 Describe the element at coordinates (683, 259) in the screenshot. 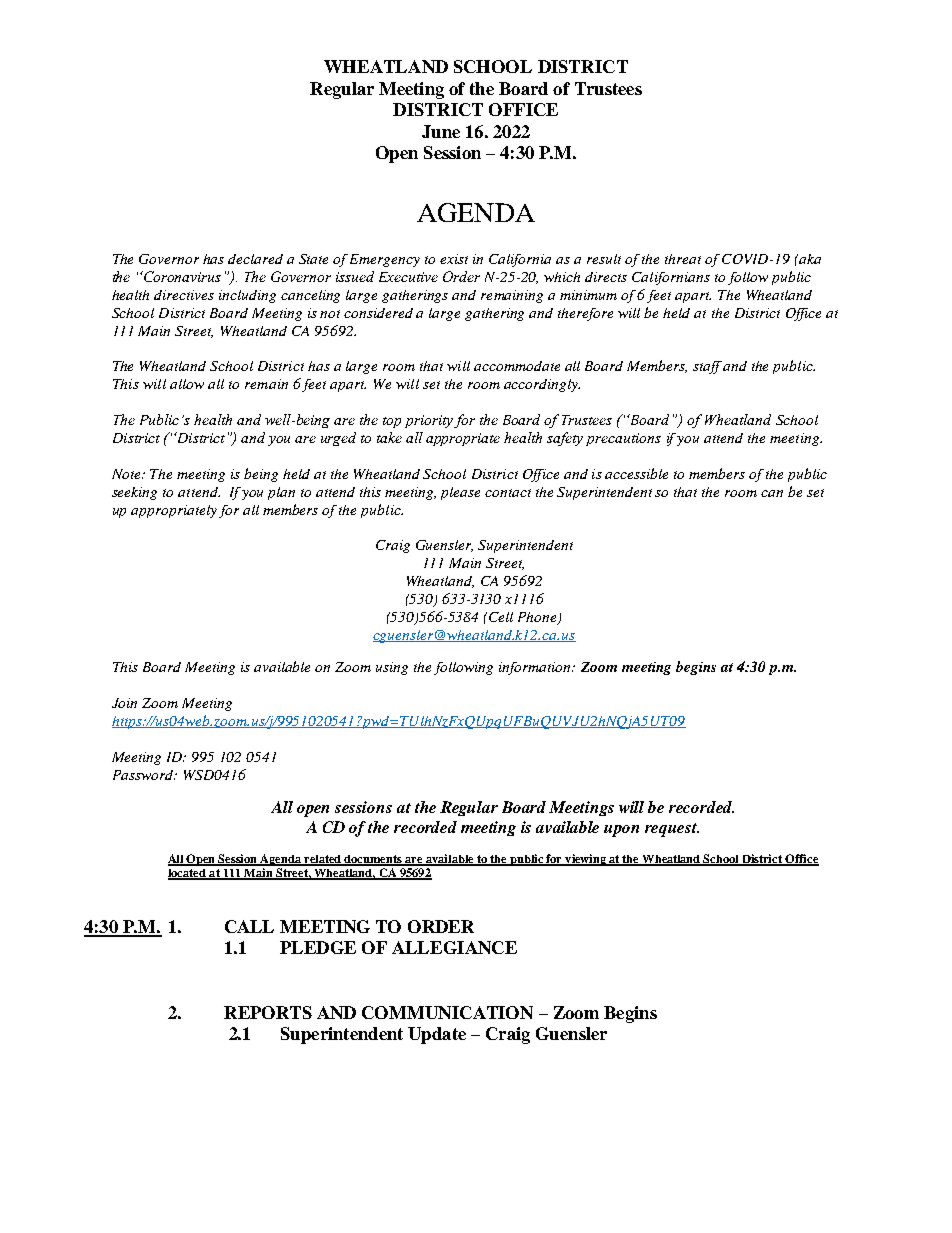

I see `threat` at that location.
